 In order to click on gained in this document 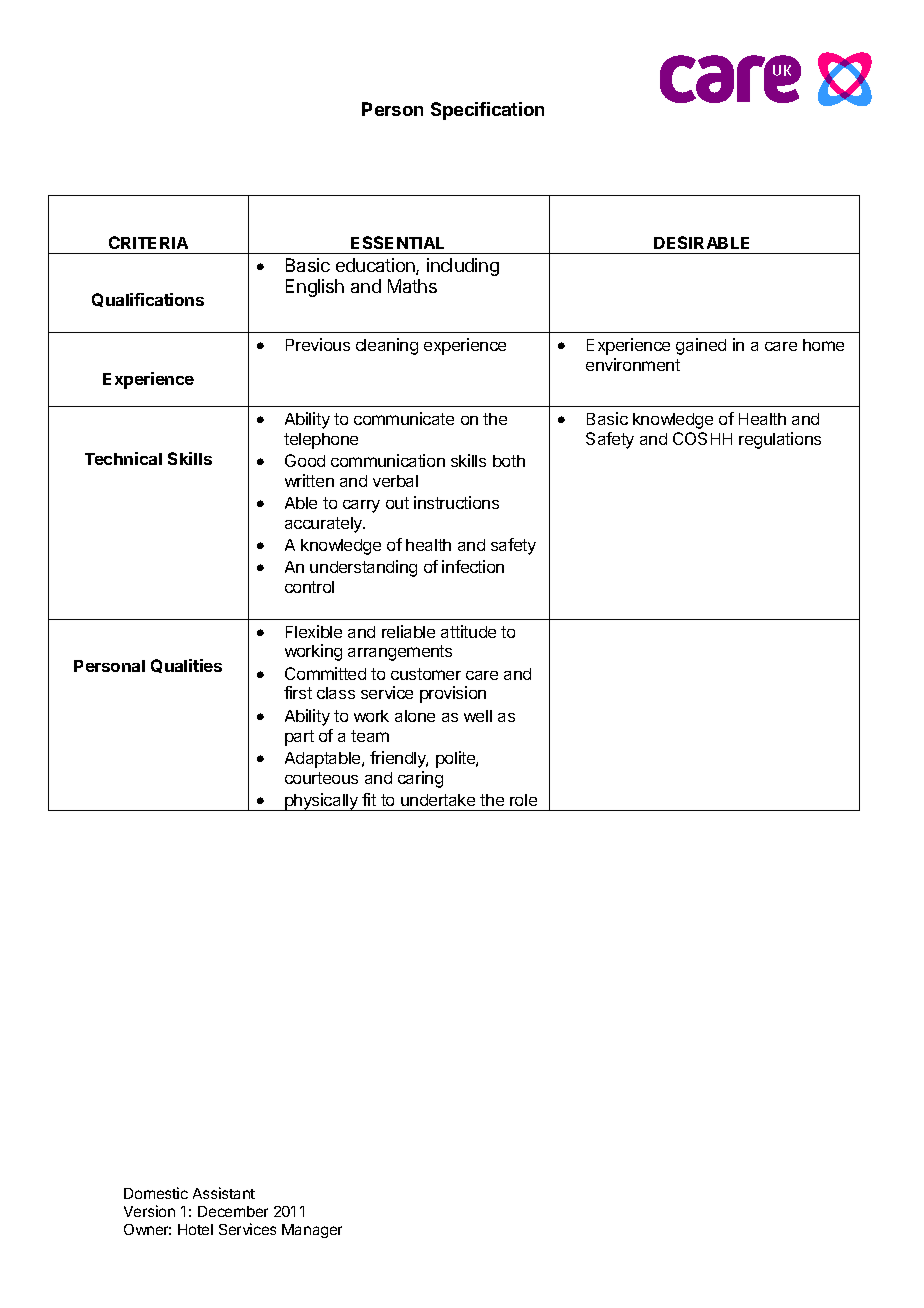, I will do `click(701, 346)`.
